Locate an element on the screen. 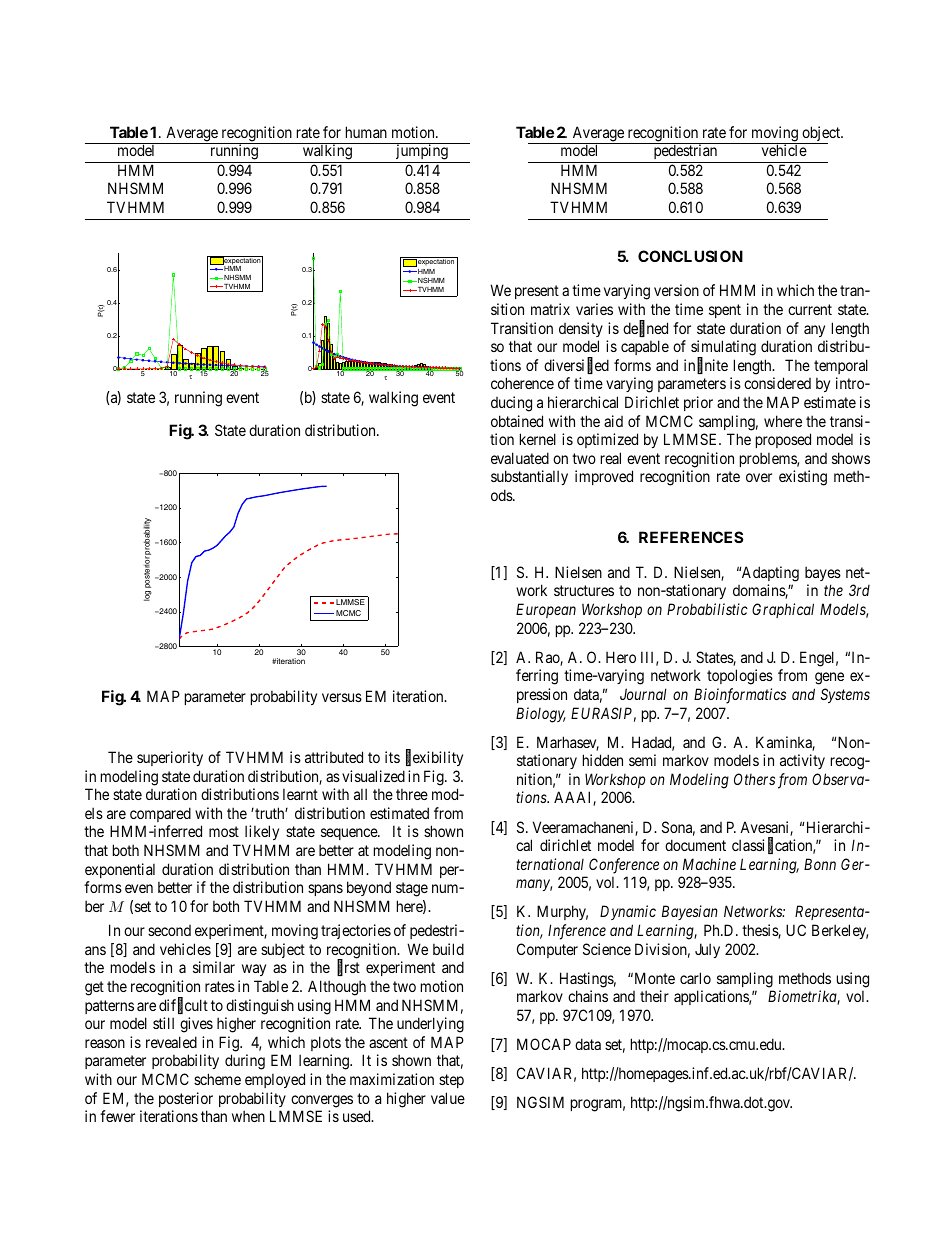  evaluated is located at coordinates (520, 458).
